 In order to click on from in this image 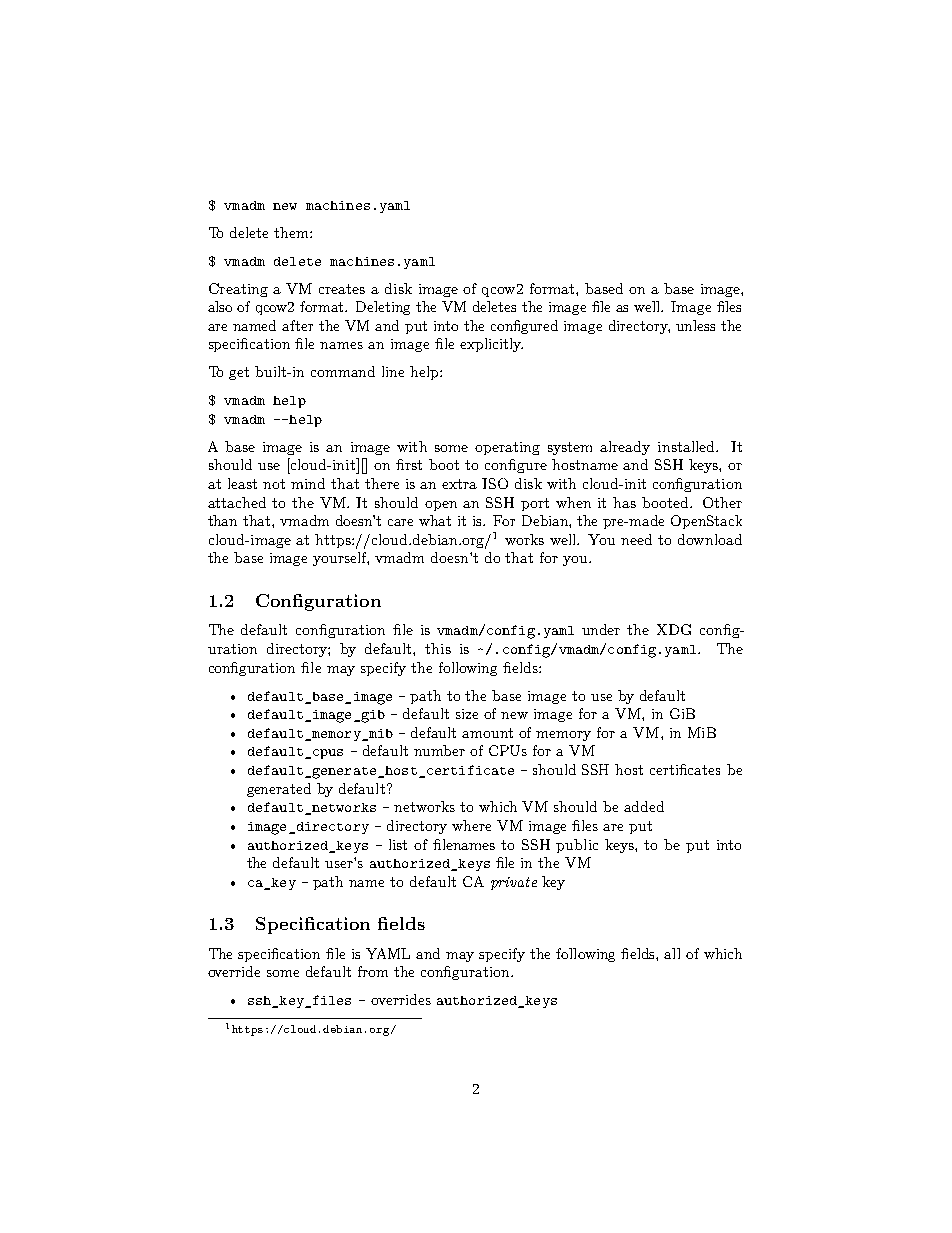, I will do `click(373, 971)`.
